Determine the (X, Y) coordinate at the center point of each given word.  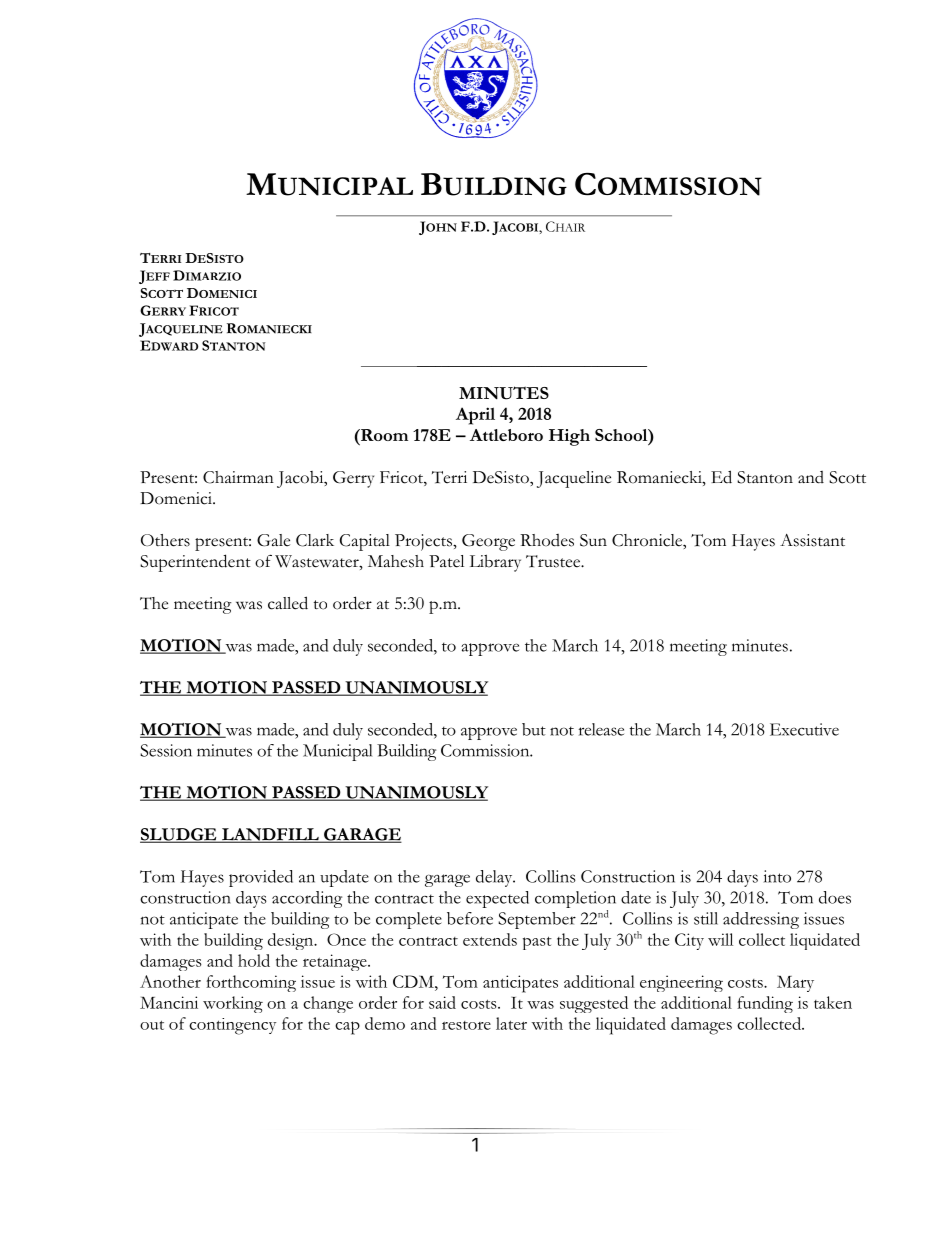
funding (765, 1004)
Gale (273, 540)
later (511, 1023)
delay (495, 878)
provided (261, 878)
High (569, 437)
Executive (804, 729)
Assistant (812, 540)
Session (166, 750)
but (534, 729)
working (233, 1004)
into (777, 876)
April (475, 416)
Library (495, 563)
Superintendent (195, 563)
